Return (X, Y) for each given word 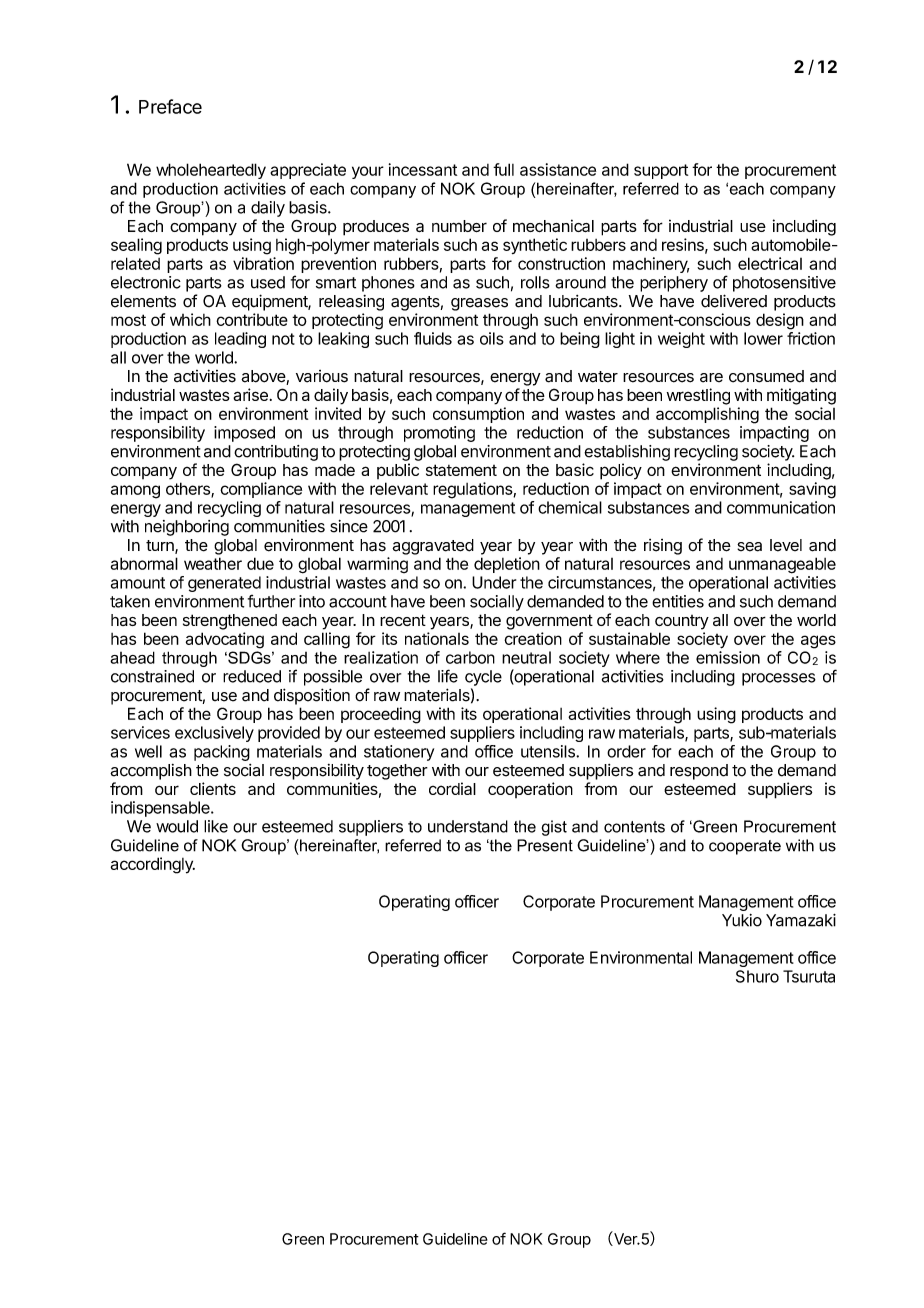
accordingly (153, 865)
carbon (470, 657)
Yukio (742, 920)
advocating (225, 640)
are (711, 378)
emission (728, 657)
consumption (478, 415)
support (661, 171)
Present (545, 845)
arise (250, 394)
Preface (170, 106)
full (503, 169)
